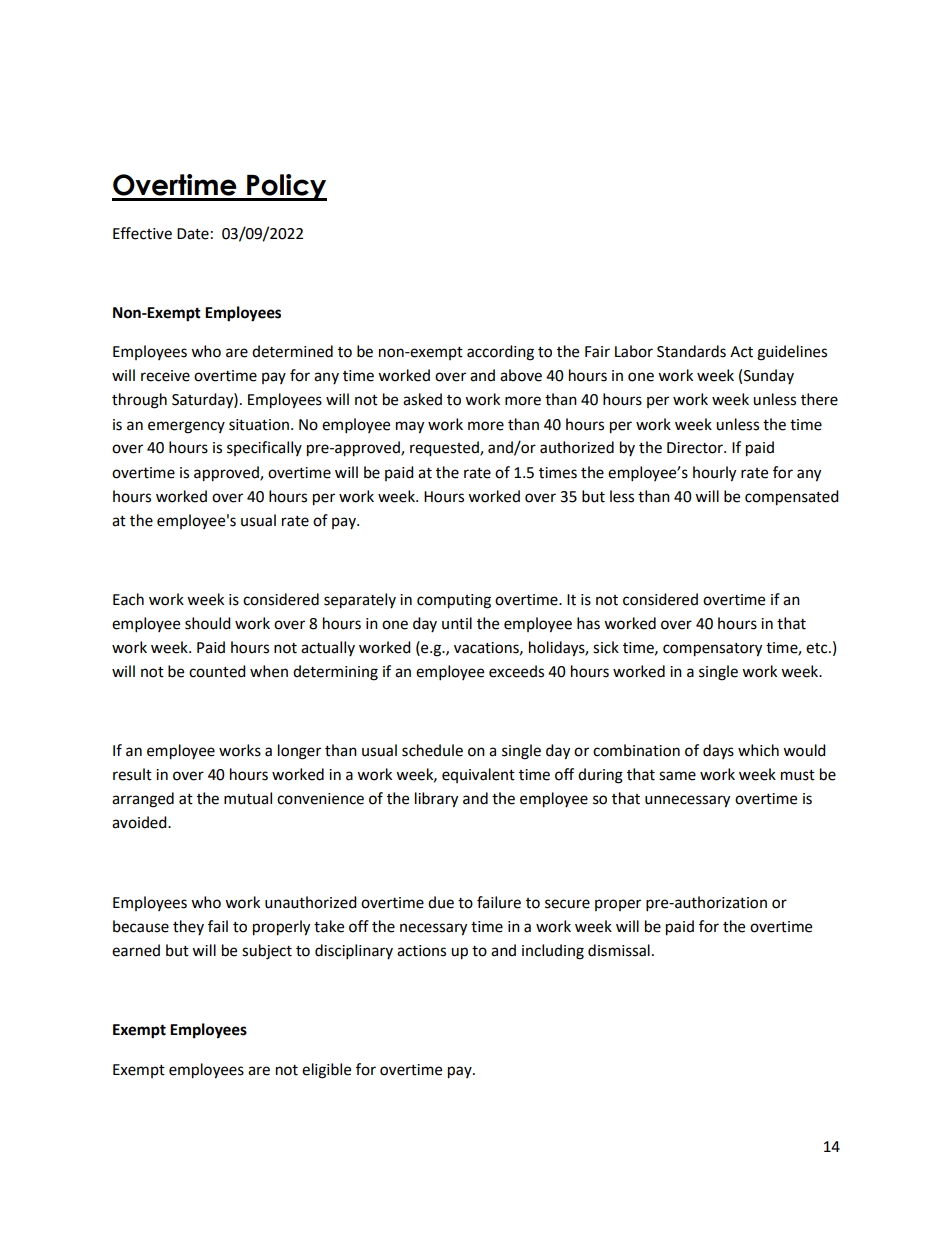 The image size is (952, 1233). What do you see at coordinates (691, 351) in the image?
I see `Standards` at bounding box center [691, 351].
